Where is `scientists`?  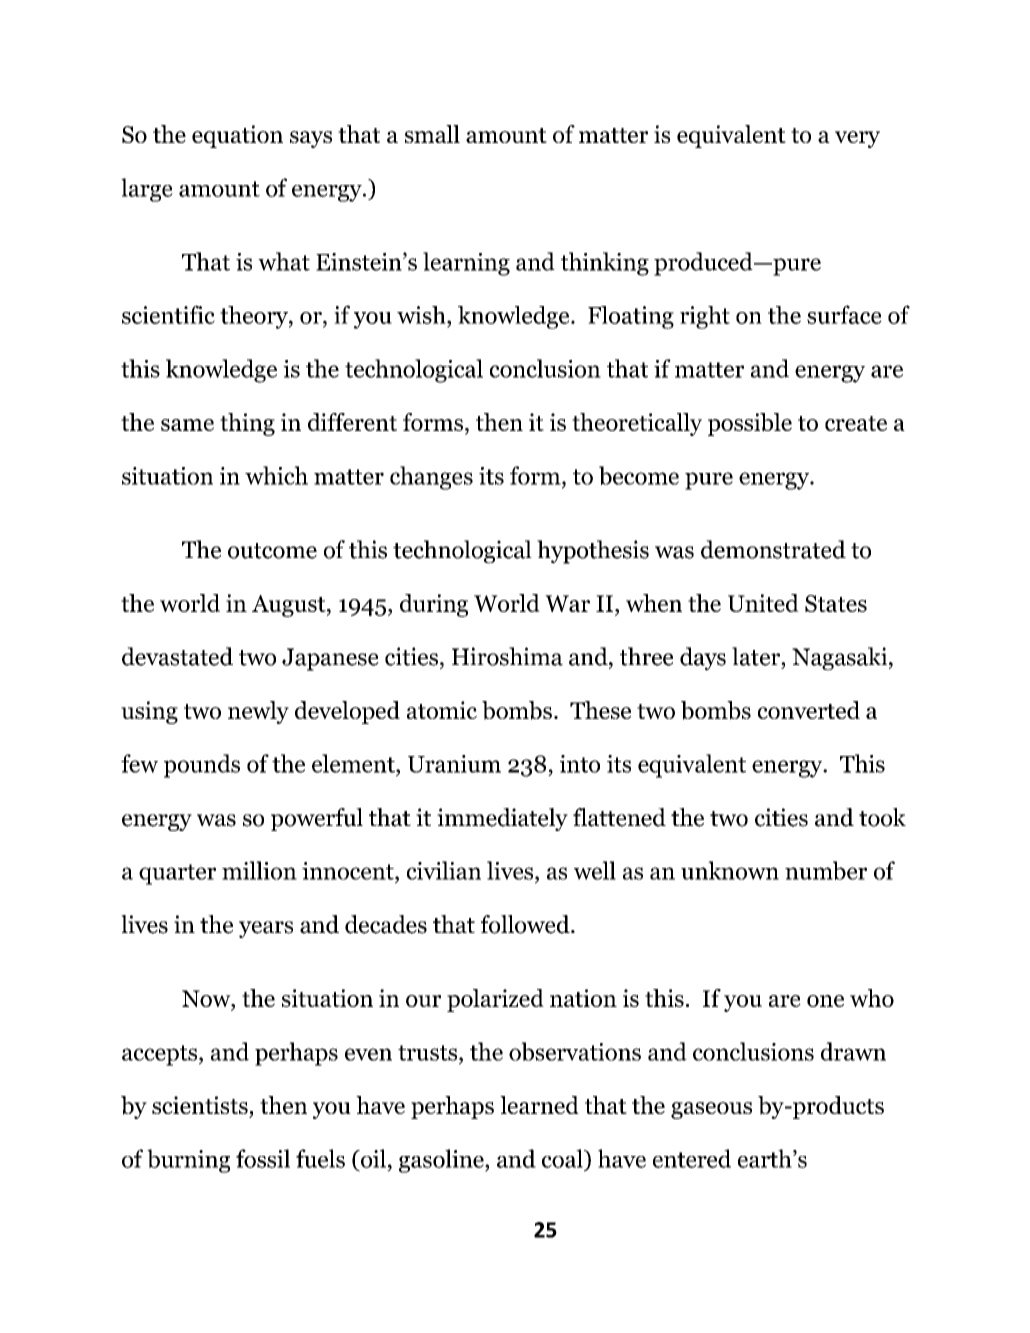 scientists is located at coordinates (200, 1105).
